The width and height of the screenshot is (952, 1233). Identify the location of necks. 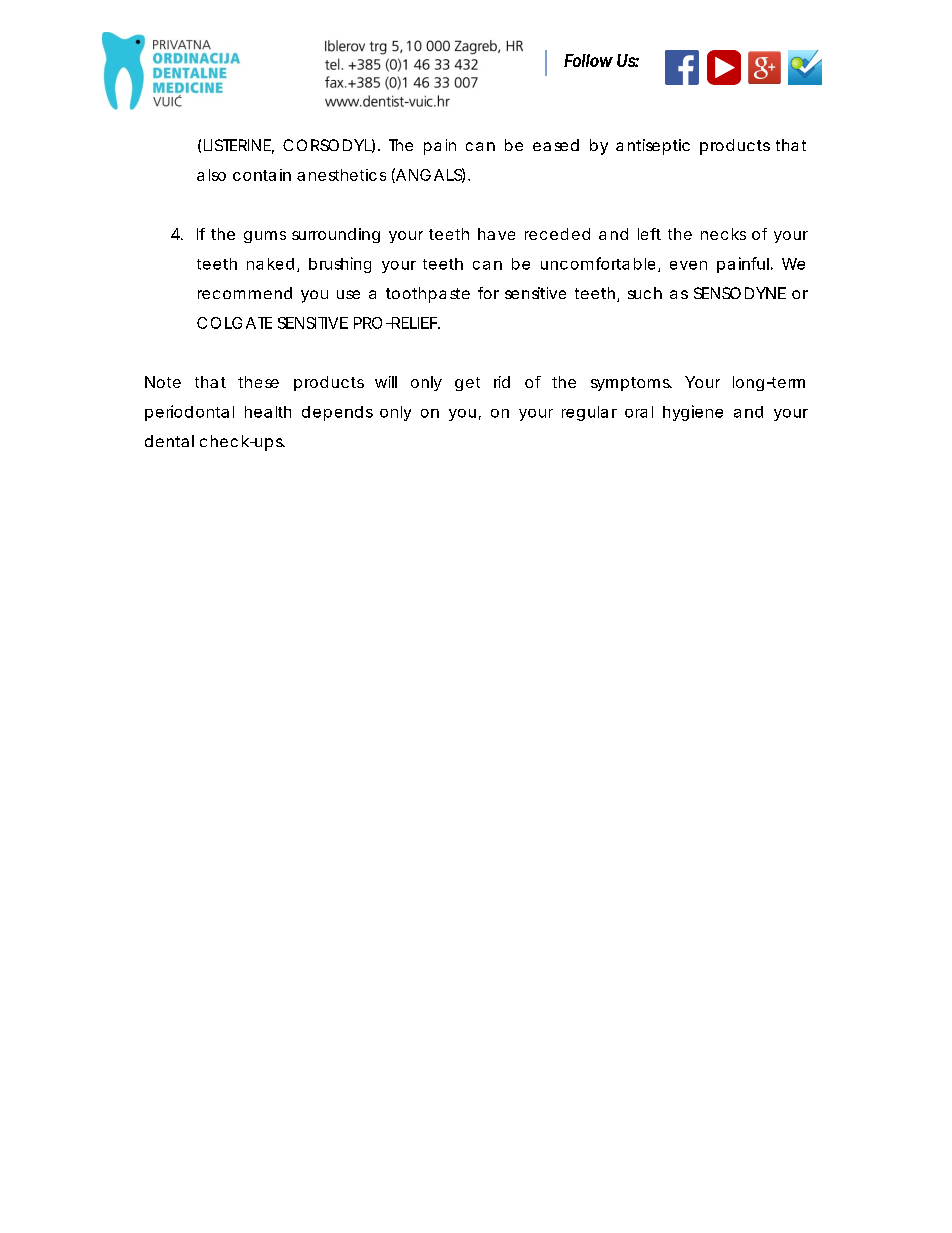
(723, 234).
